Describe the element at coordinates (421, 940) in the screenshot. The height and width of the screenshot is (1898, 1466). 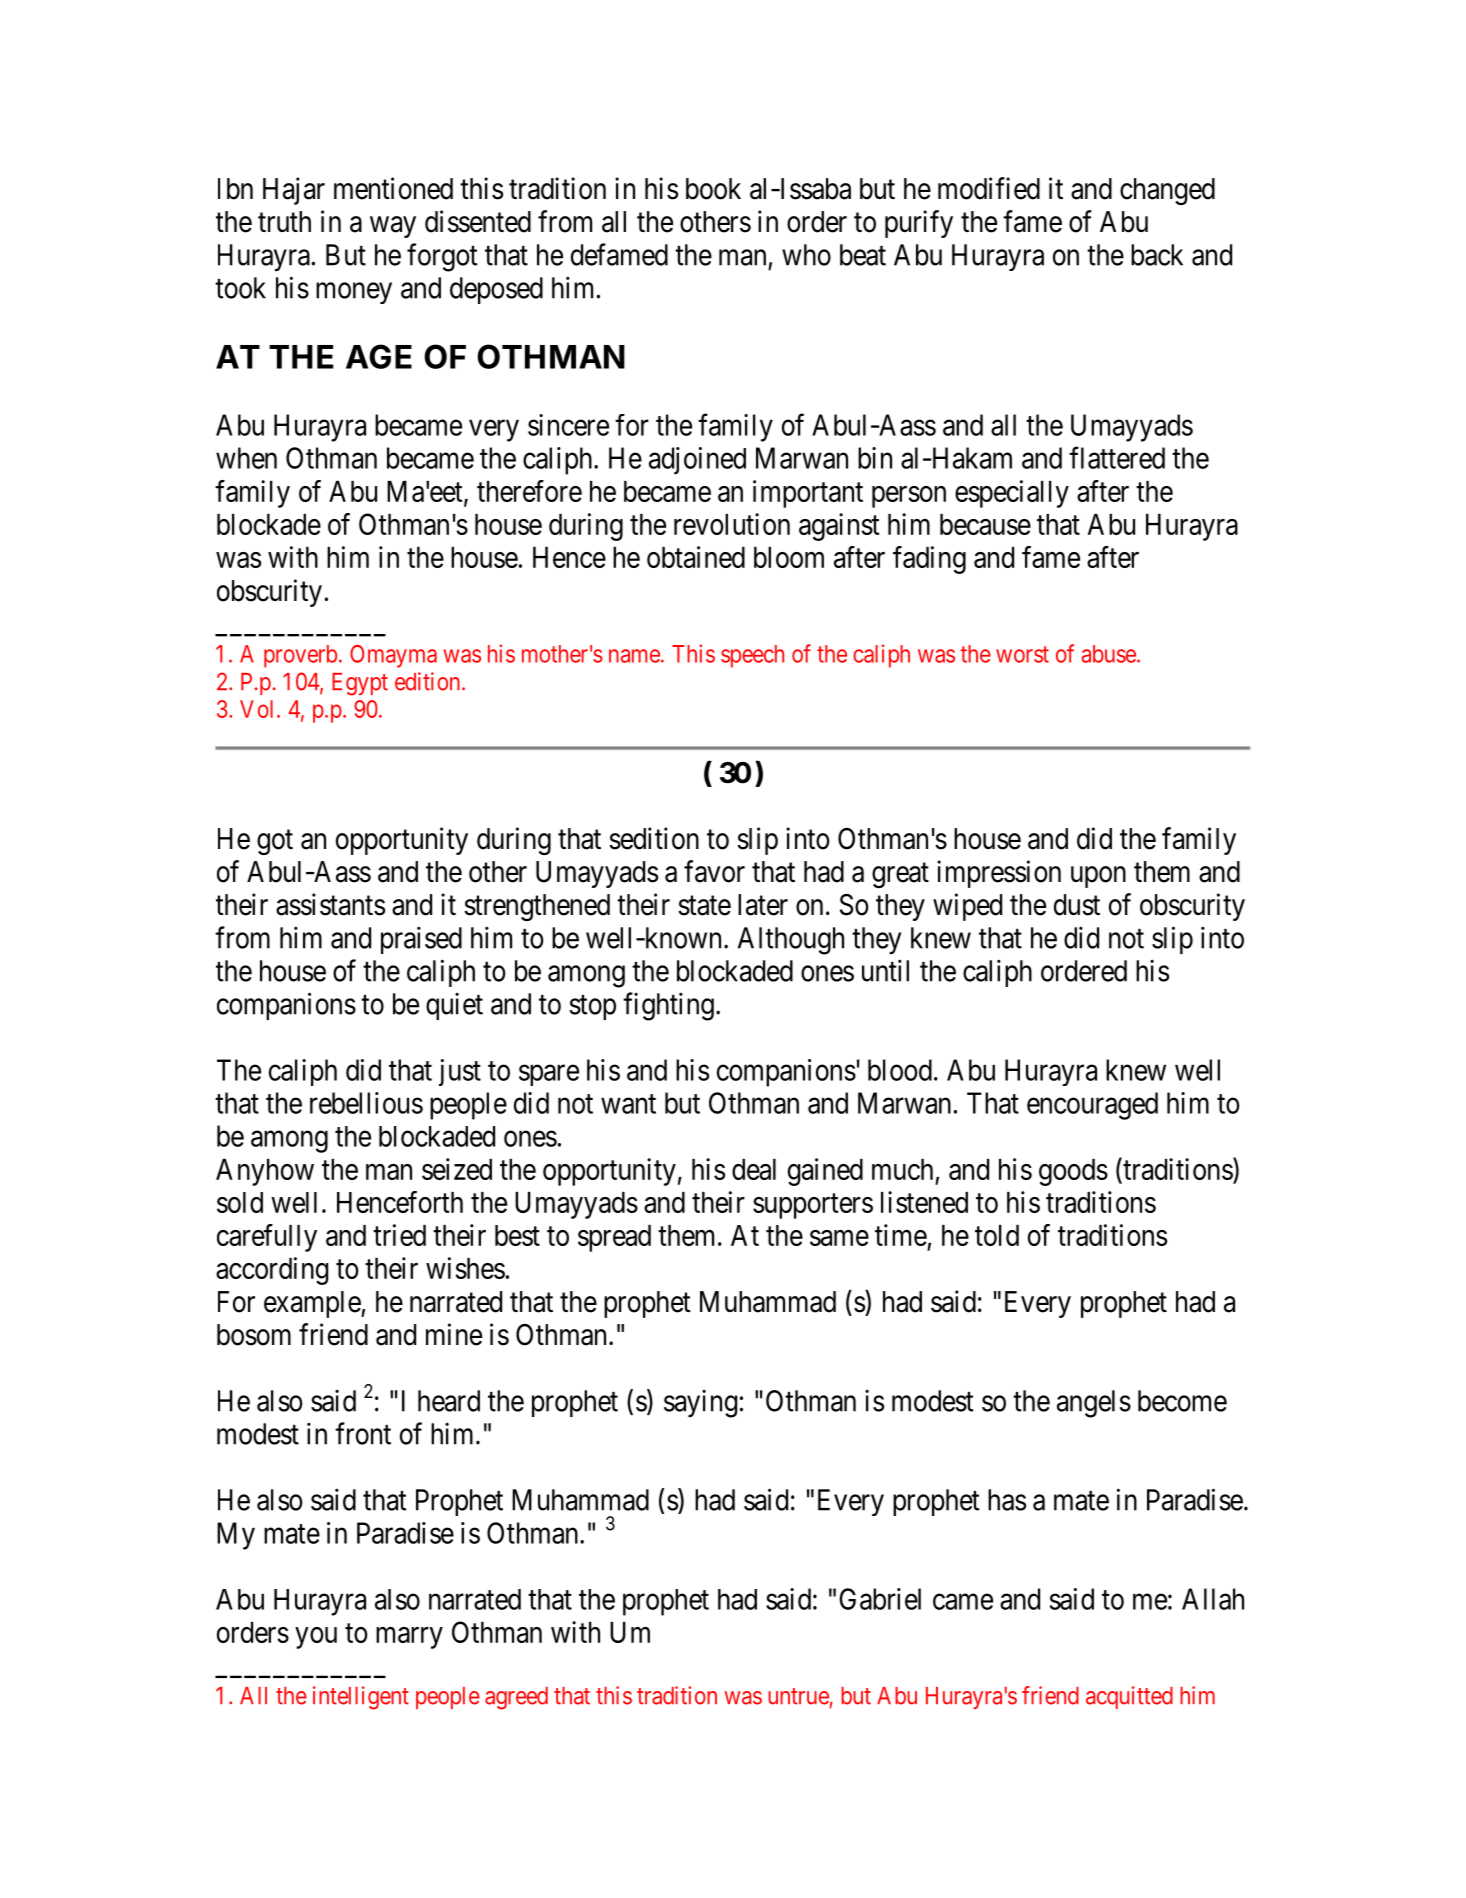
I see `praised` at that location.
